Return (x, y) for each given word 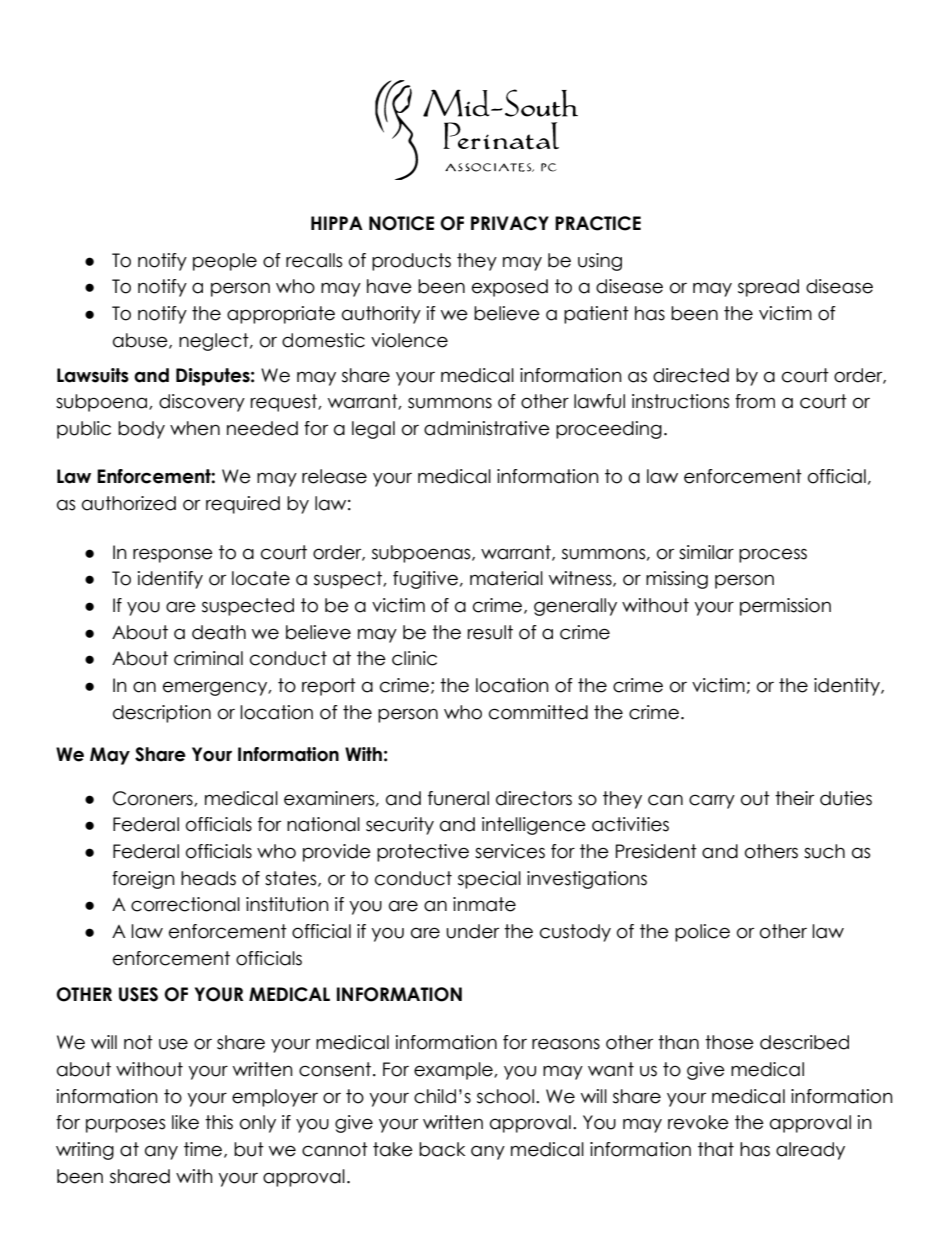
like (185, 1122)
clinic (414, 658)
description (162, 714)
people (225, 262)
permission (785, 607)
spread (768, 288)
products (411, 262)
